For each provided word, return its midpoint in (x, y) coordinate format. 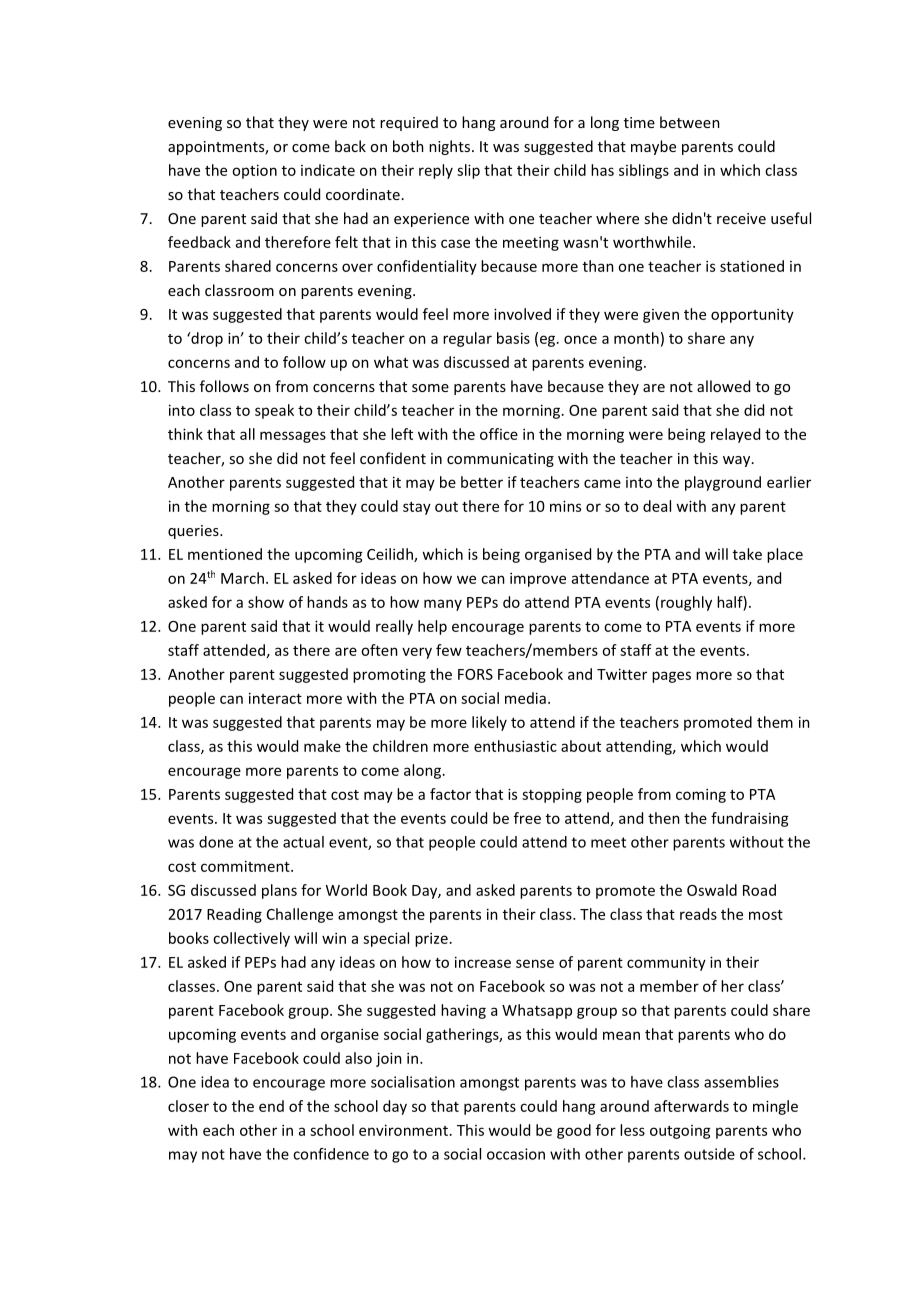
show (266, 602)
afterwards (691, 1106)
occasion (516, 1154)
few (449, 650)
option (254, 171)
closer (188, 1106)
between (690, 122)
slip (468, 171)
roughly (686, 603)
